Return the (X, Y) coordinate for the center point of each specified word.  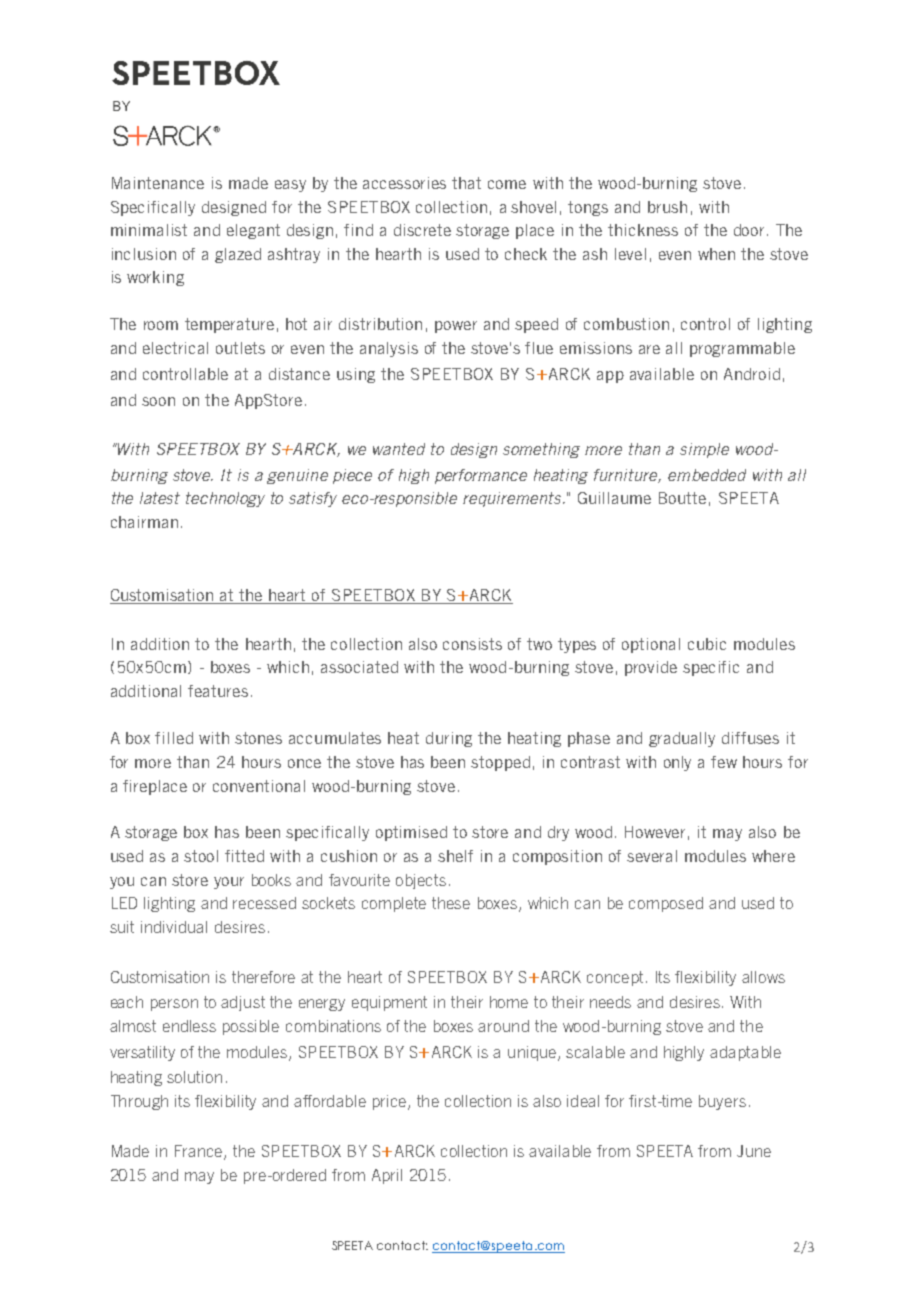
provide (651, 668)
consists (472, 644)
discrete (422, 230)
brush (667, 207)
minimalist (149, 230)
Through (139, 1102)
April (387, 1176)
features (218, 691)
